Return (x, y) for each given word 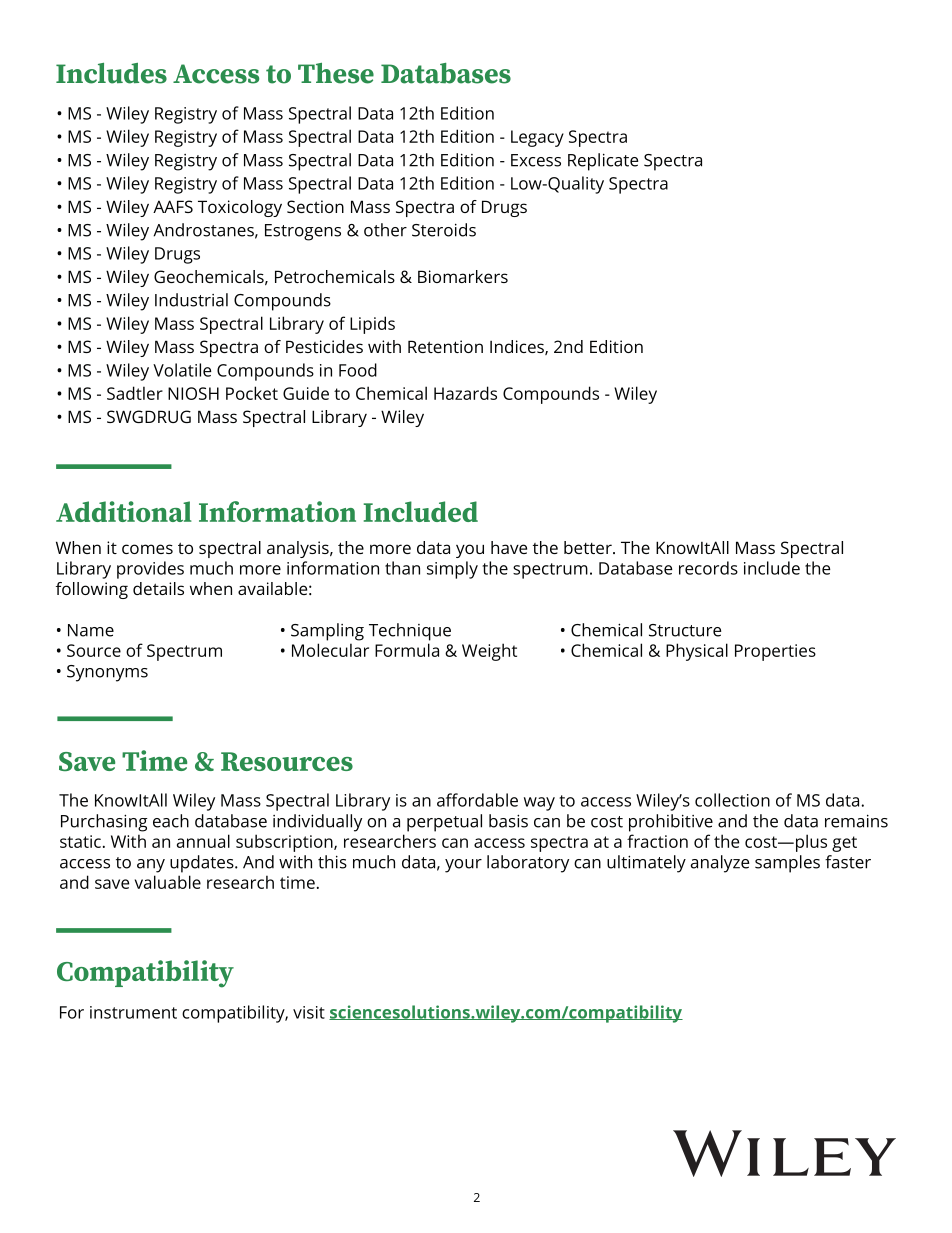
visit (309, 1012)
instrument (133, 1012)
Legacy (537, 138)
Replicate (603, 162)
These (336, 73)
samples (787, 864)
